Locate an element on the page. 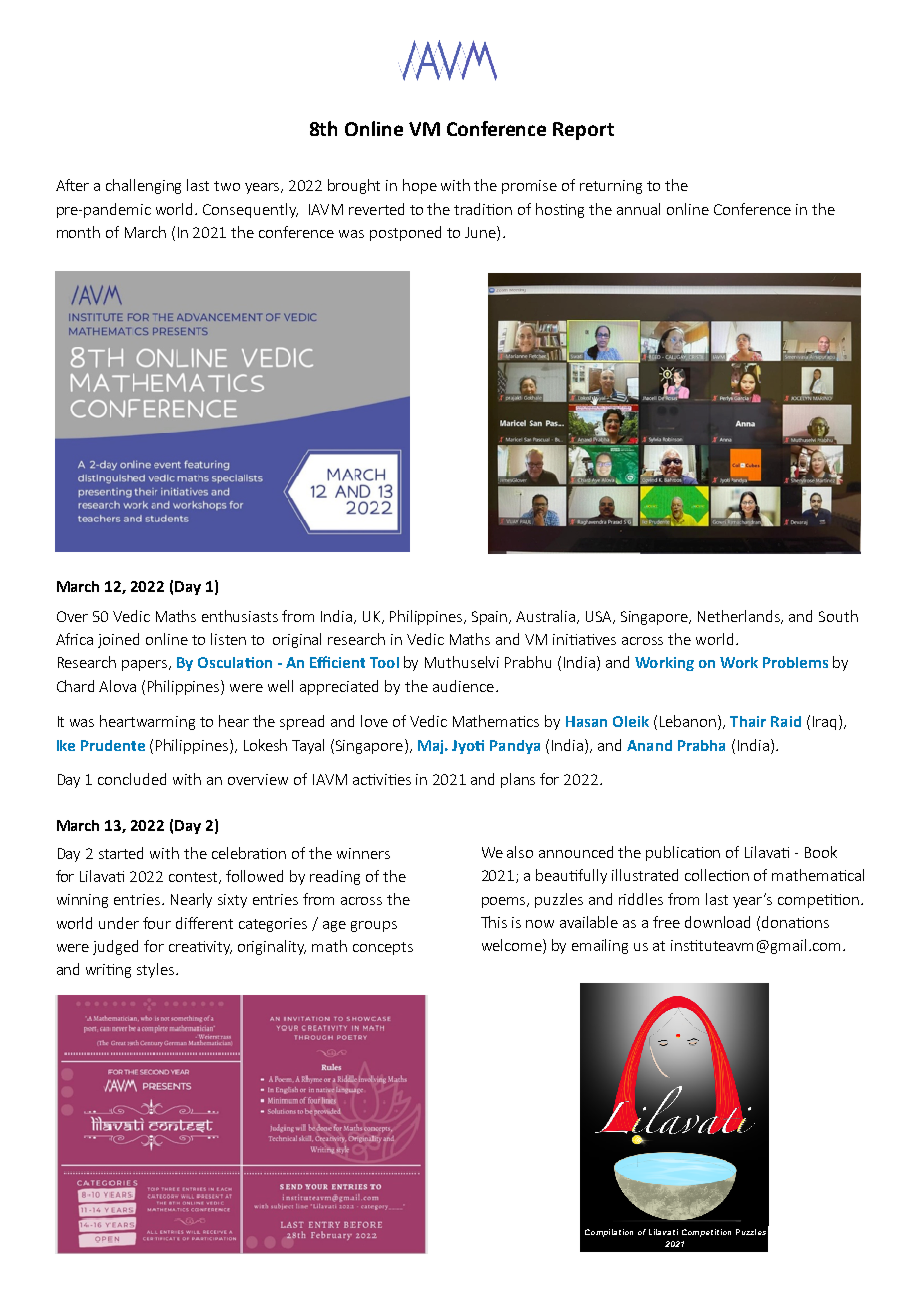 The width and height of the document is (924, 1308). emailing is located at coordinates (600, 946).
